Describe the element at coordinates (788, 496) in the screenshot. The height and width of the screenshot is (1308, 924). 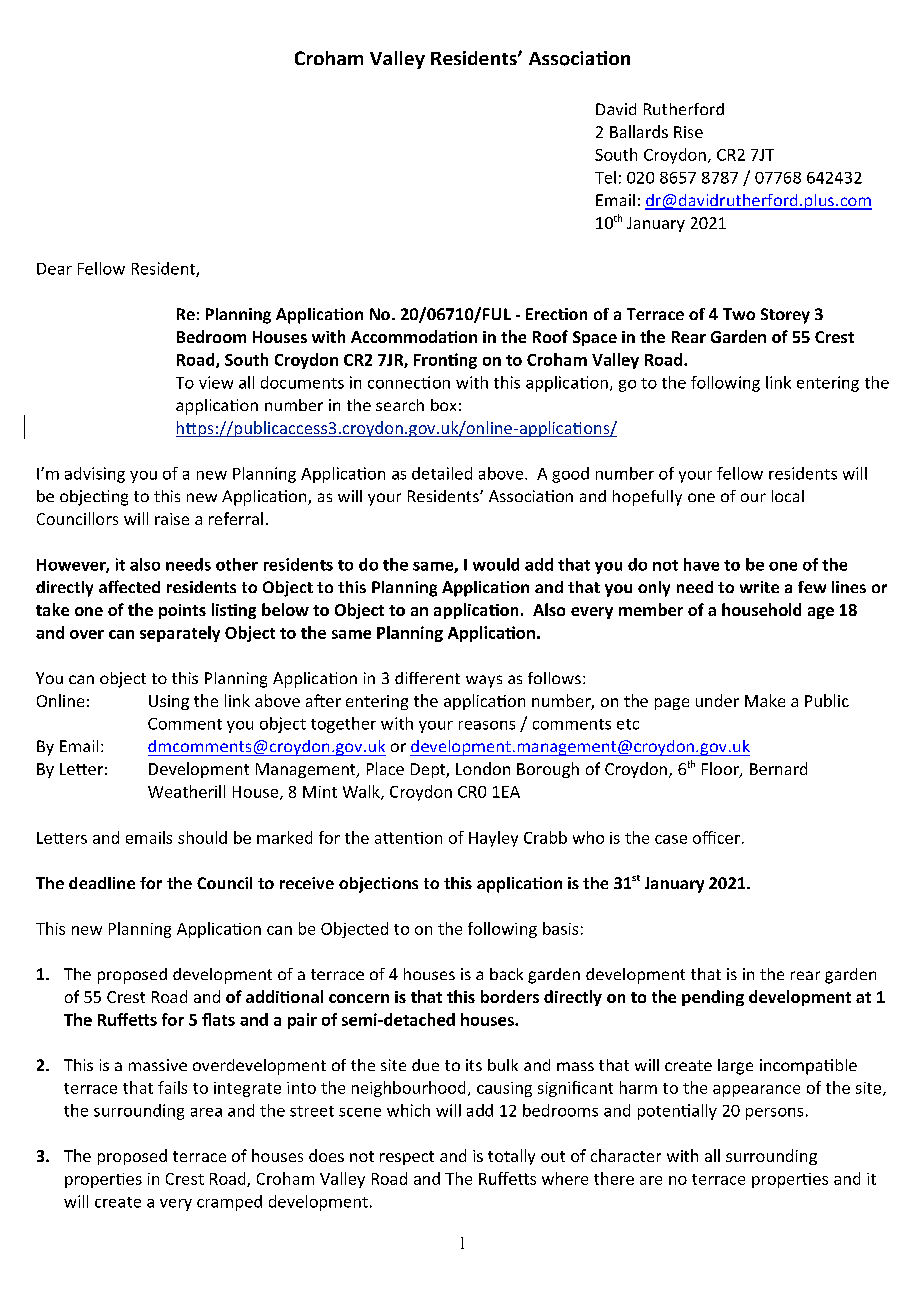
I see `local` at that location.
